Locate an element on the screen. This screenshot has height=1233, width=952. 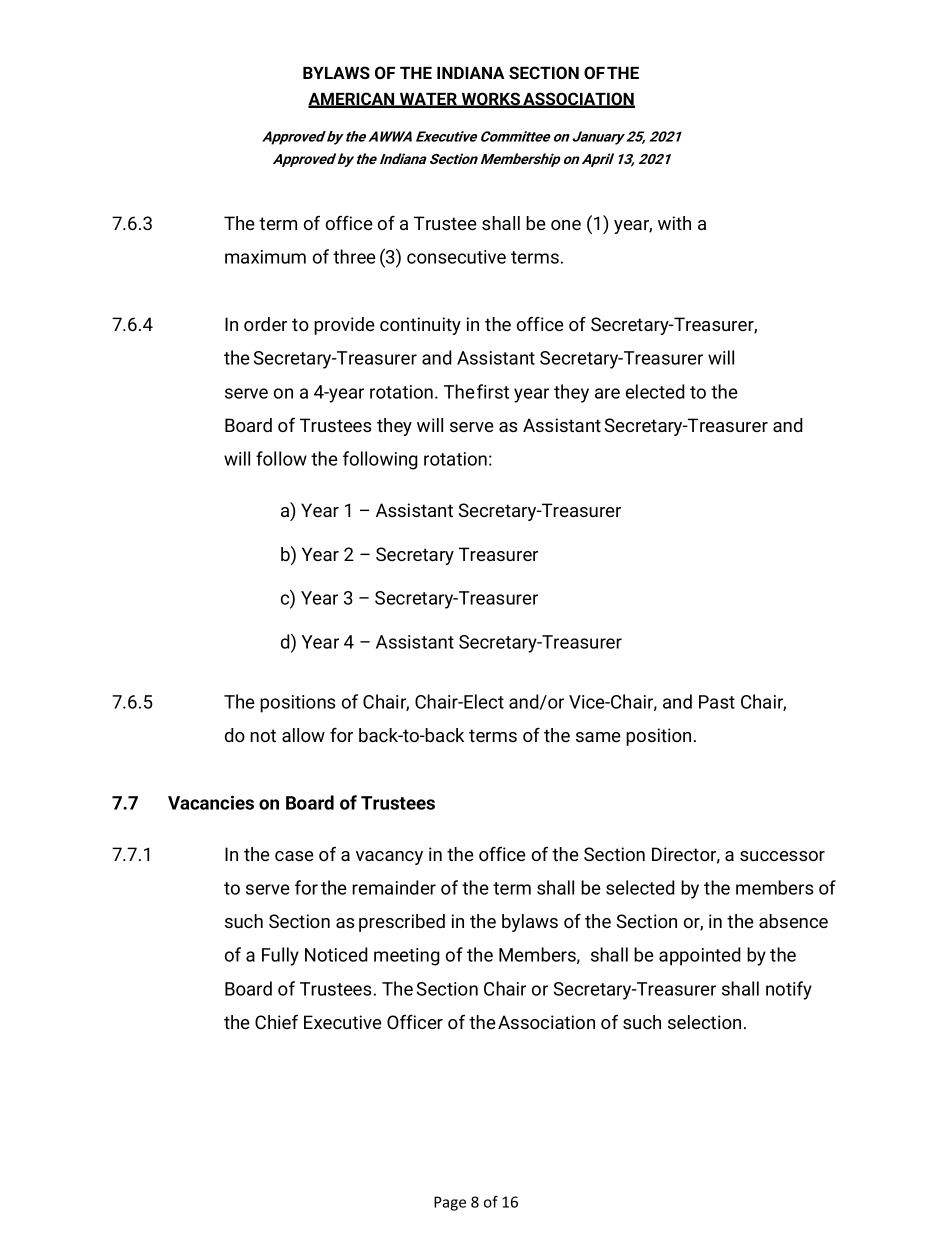
successor is located at coordinates (782, 856).
